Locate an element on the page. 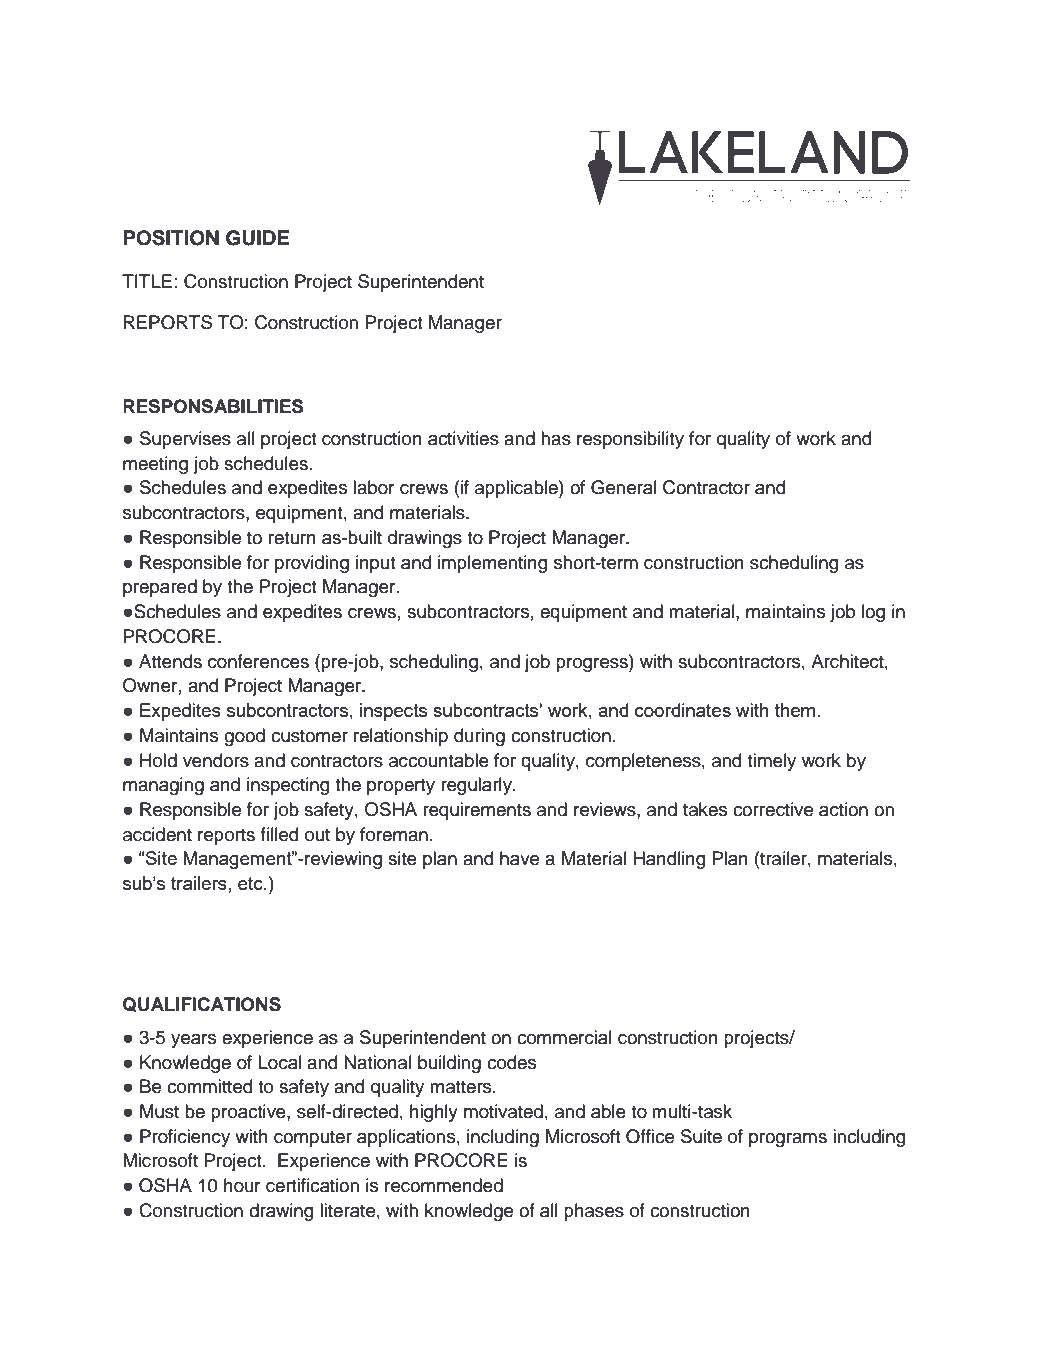  activities is located at coordinates (463, 438).
